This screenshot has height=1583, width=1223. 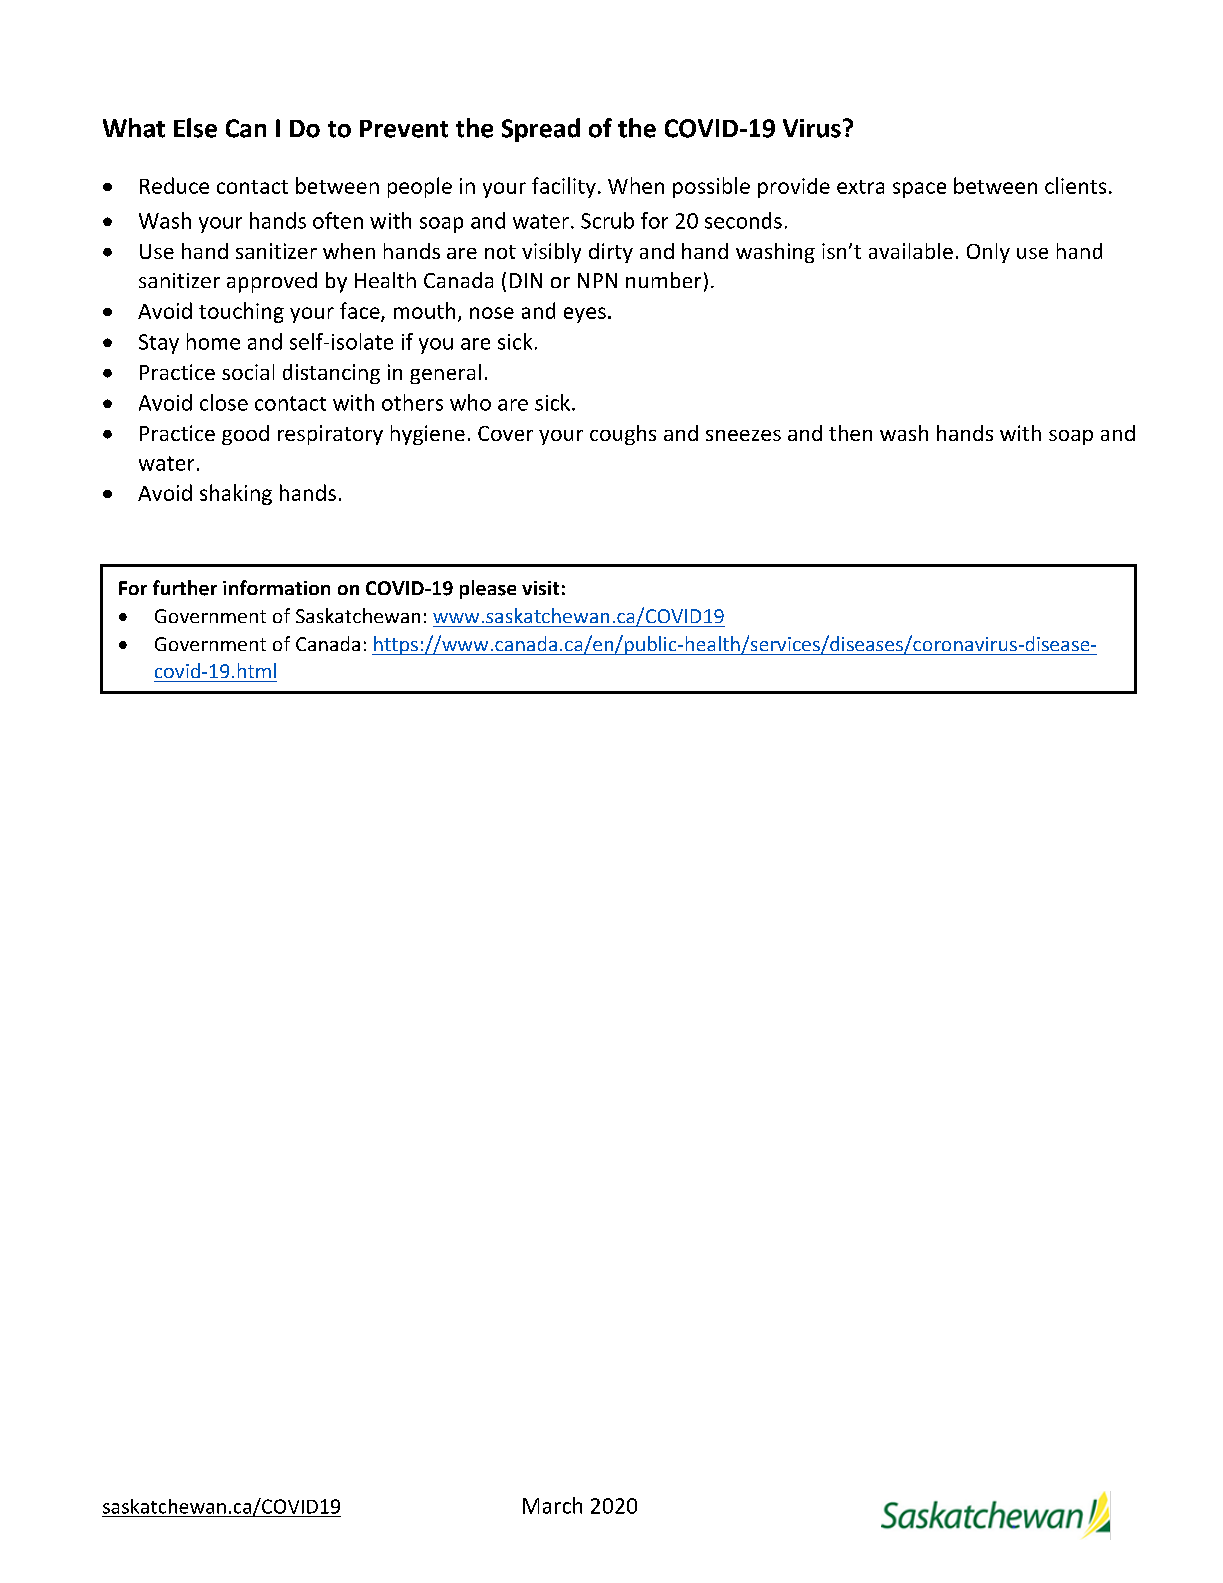 What do you see at coordinates (623, 435) in the screenshot?
I see `coughs` at bounding box center [623, 435].
